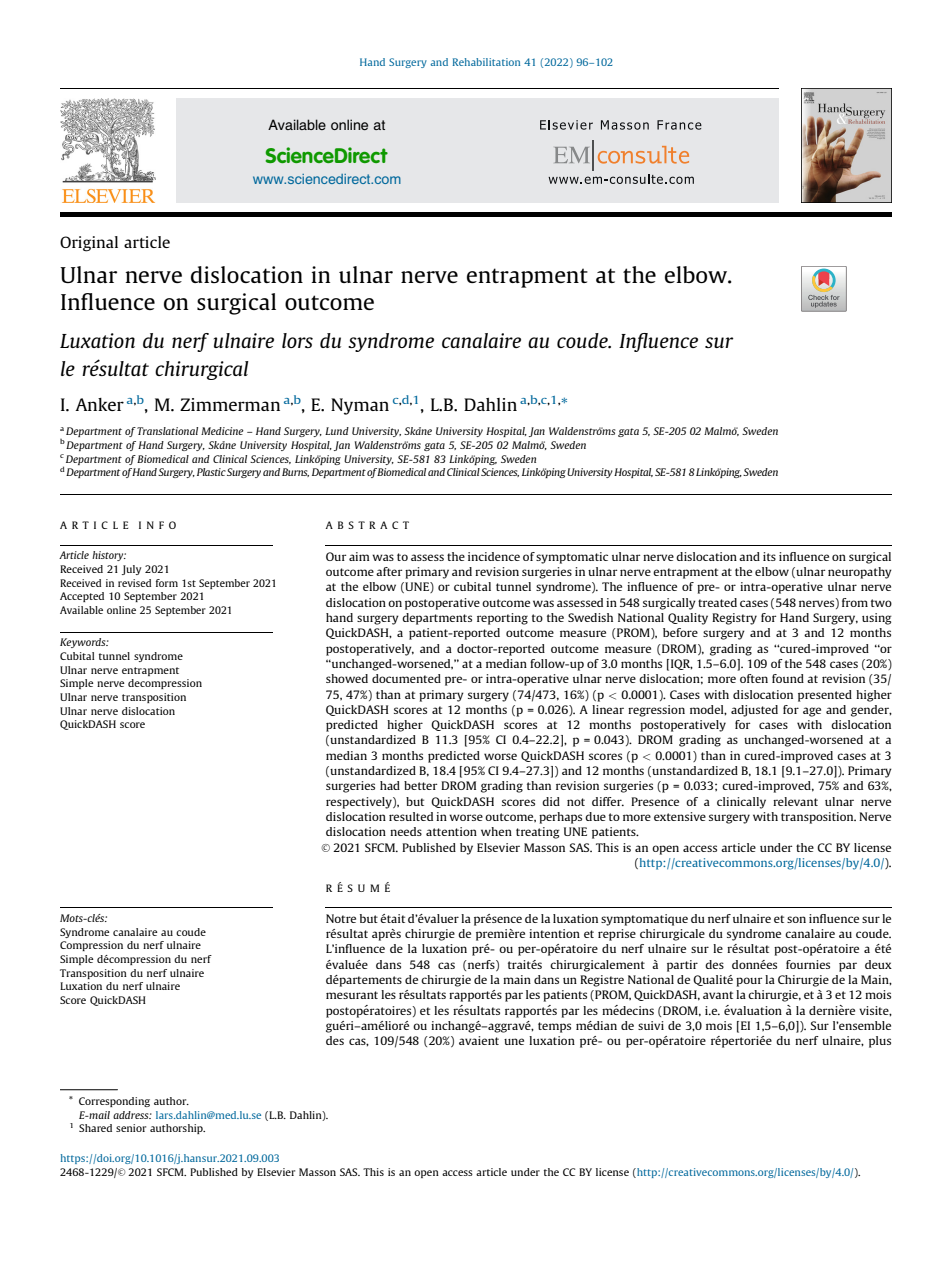  Describe the element at coordinates (880, 1042) in the screenshot. I see `plus` at that location.
